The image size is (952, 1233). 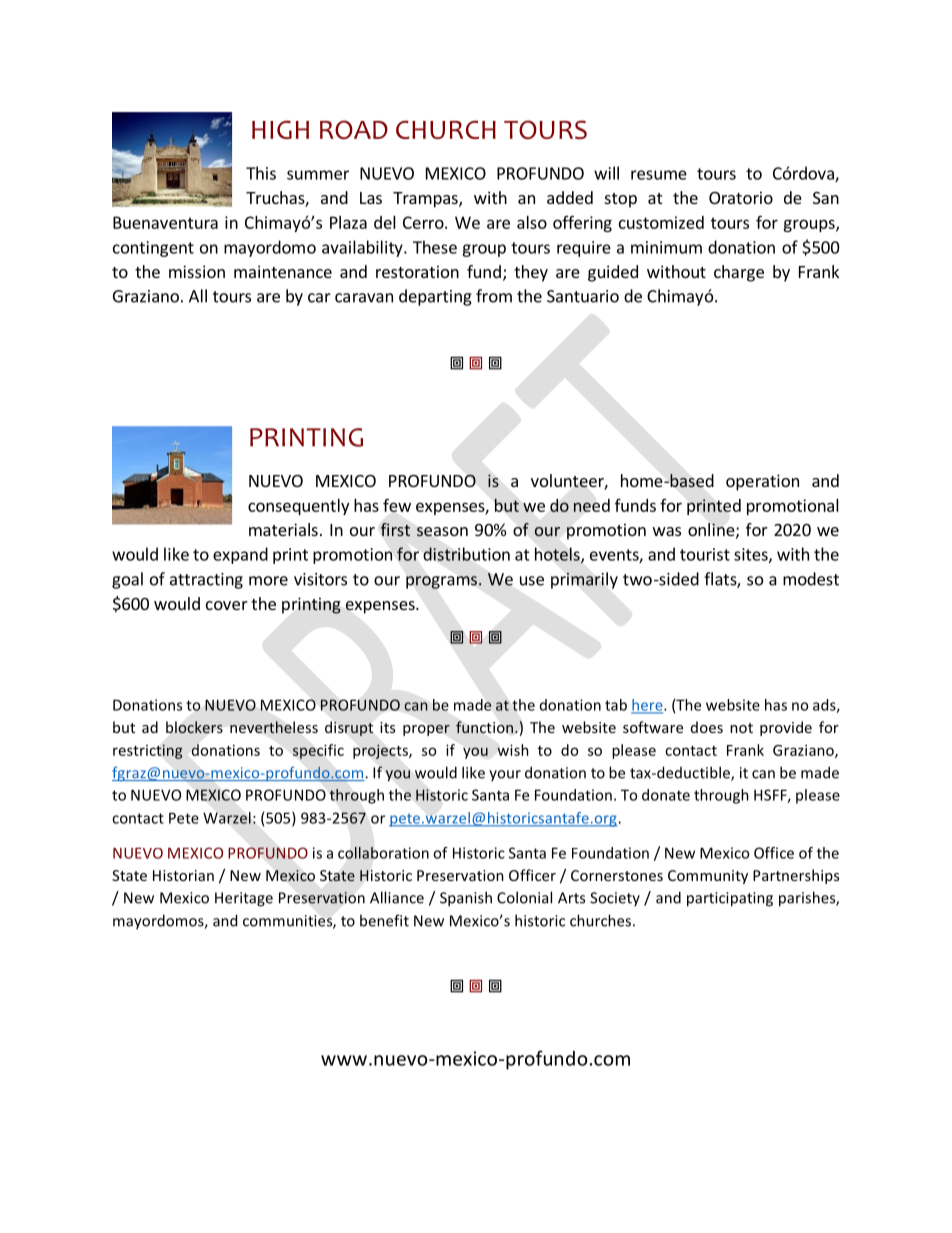 What do you see at coordinates (659, 175) in the page?
I see `resume` at bounding box center [659, 175].
